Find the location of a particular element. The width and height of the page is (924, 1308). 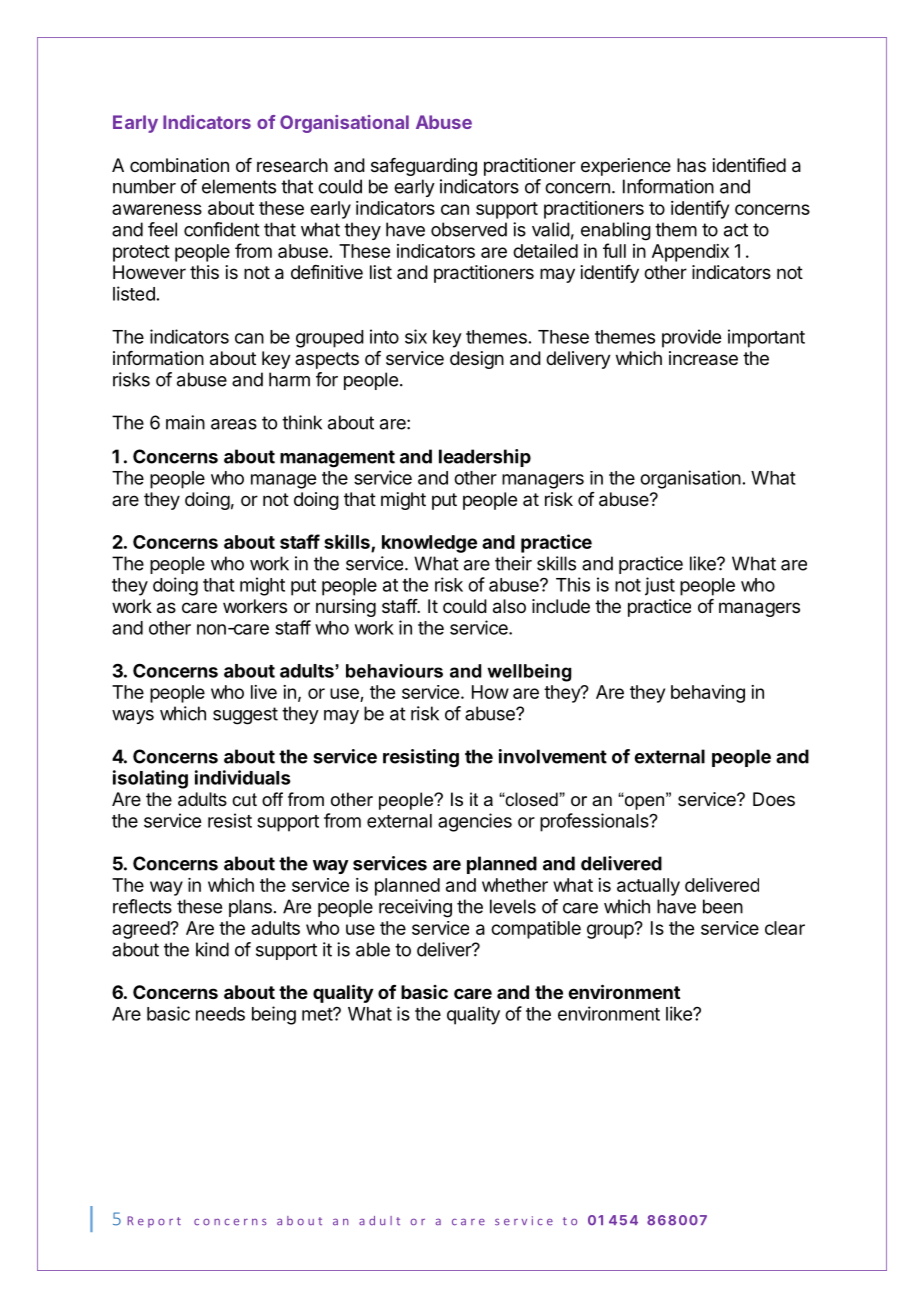

needs is located at coordinates (220, 1014).
